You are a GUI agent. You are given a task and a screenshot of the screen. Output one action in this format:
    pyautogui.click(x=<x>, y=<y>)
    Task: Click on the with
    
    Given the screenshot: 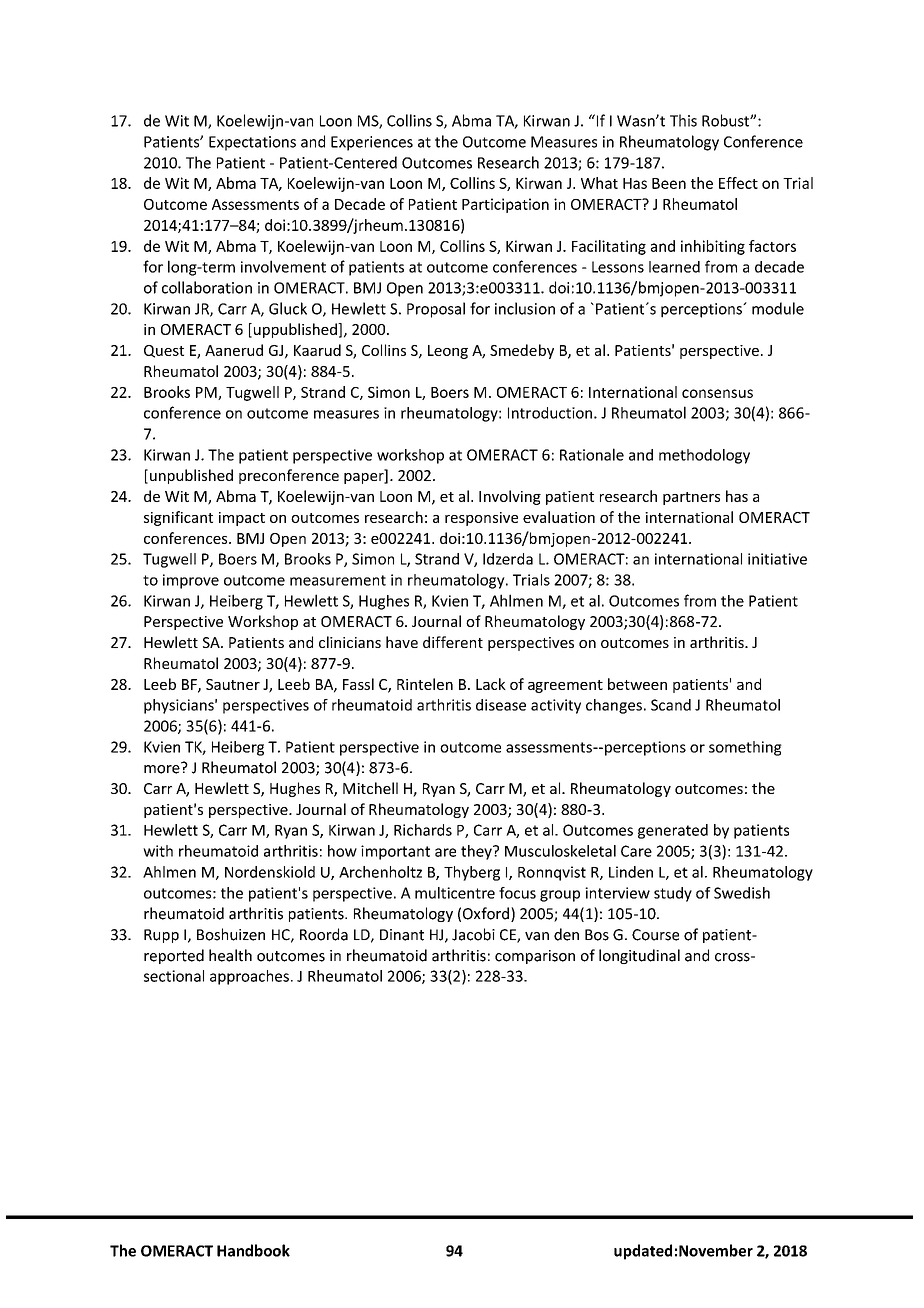 What is the action you would take?
    pyautogui.click(x=158, y=851)
